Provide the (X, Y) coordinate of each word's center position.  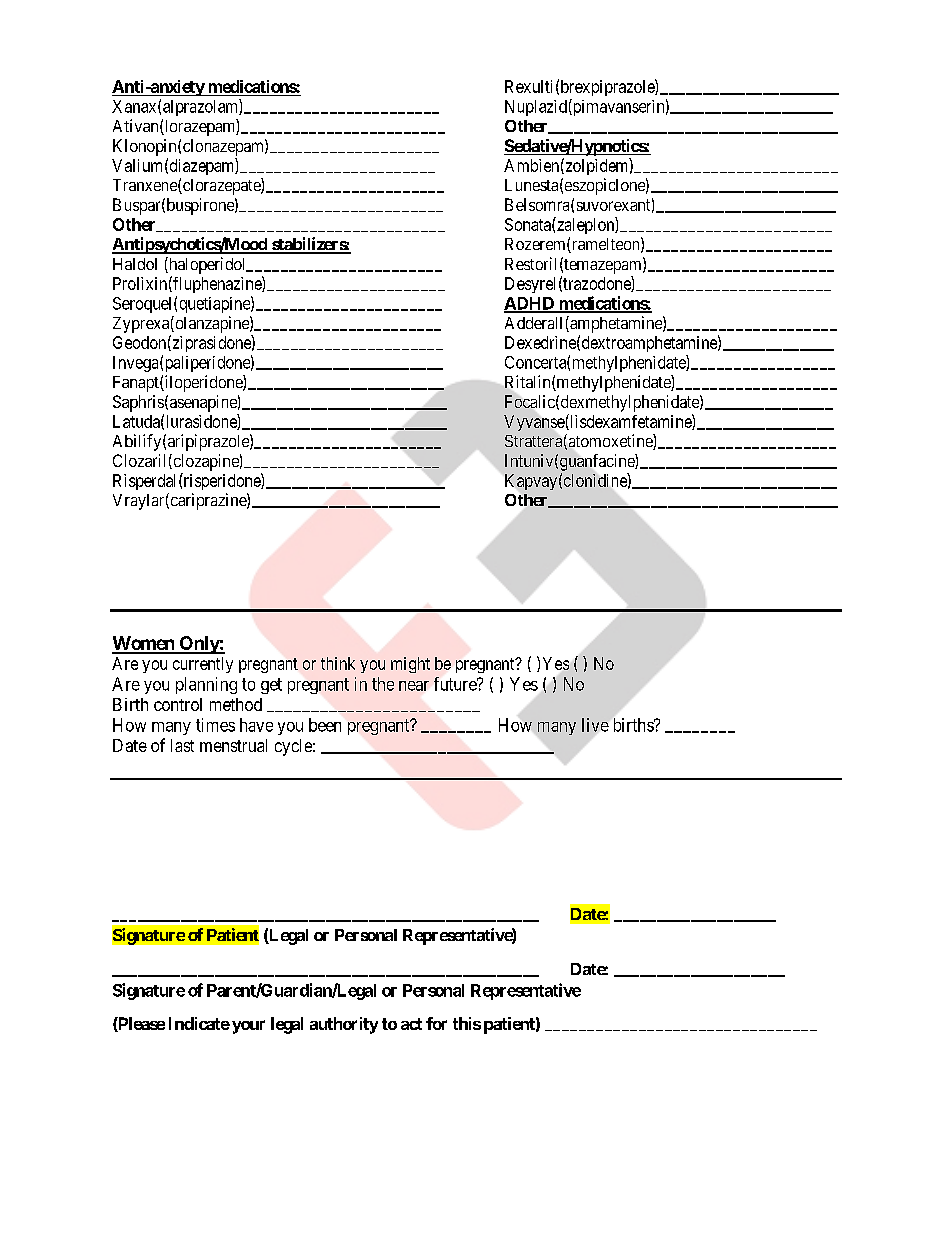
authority (344, 1025)
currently (203, 665)
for (436, 1023)
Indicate (199, 1023)
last (182, 745)
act (411, 1024)
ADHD (530, 304)
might (410, 665)
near (414, 686)
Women (144, 644)
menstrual (233, 745)
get (271, 686)
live (595, 725)
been (325, 725)
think (338, 663)
